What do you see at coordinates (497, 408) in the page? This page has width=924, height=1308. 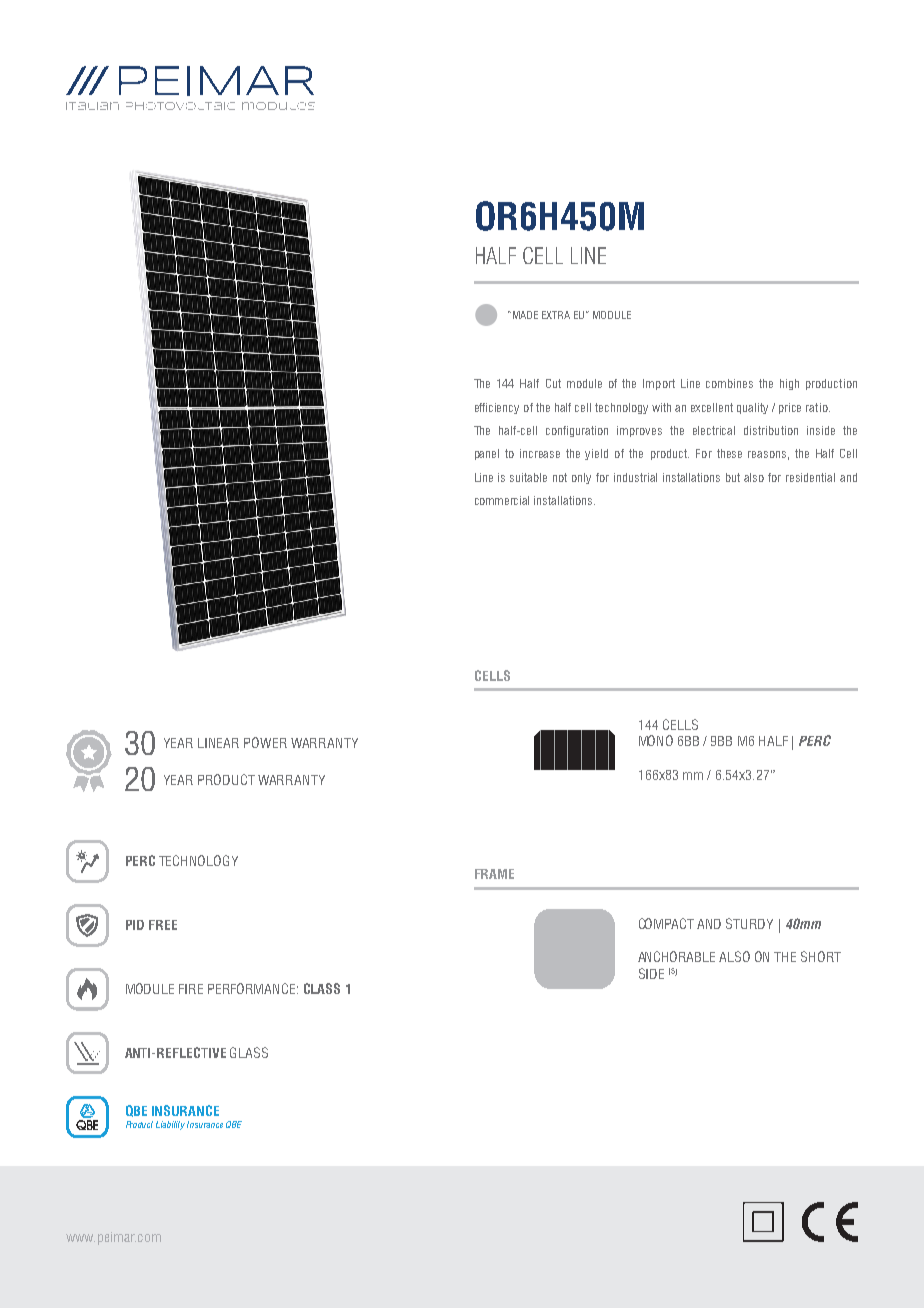 I see `efficiency` at bounding box center [497, 408].
